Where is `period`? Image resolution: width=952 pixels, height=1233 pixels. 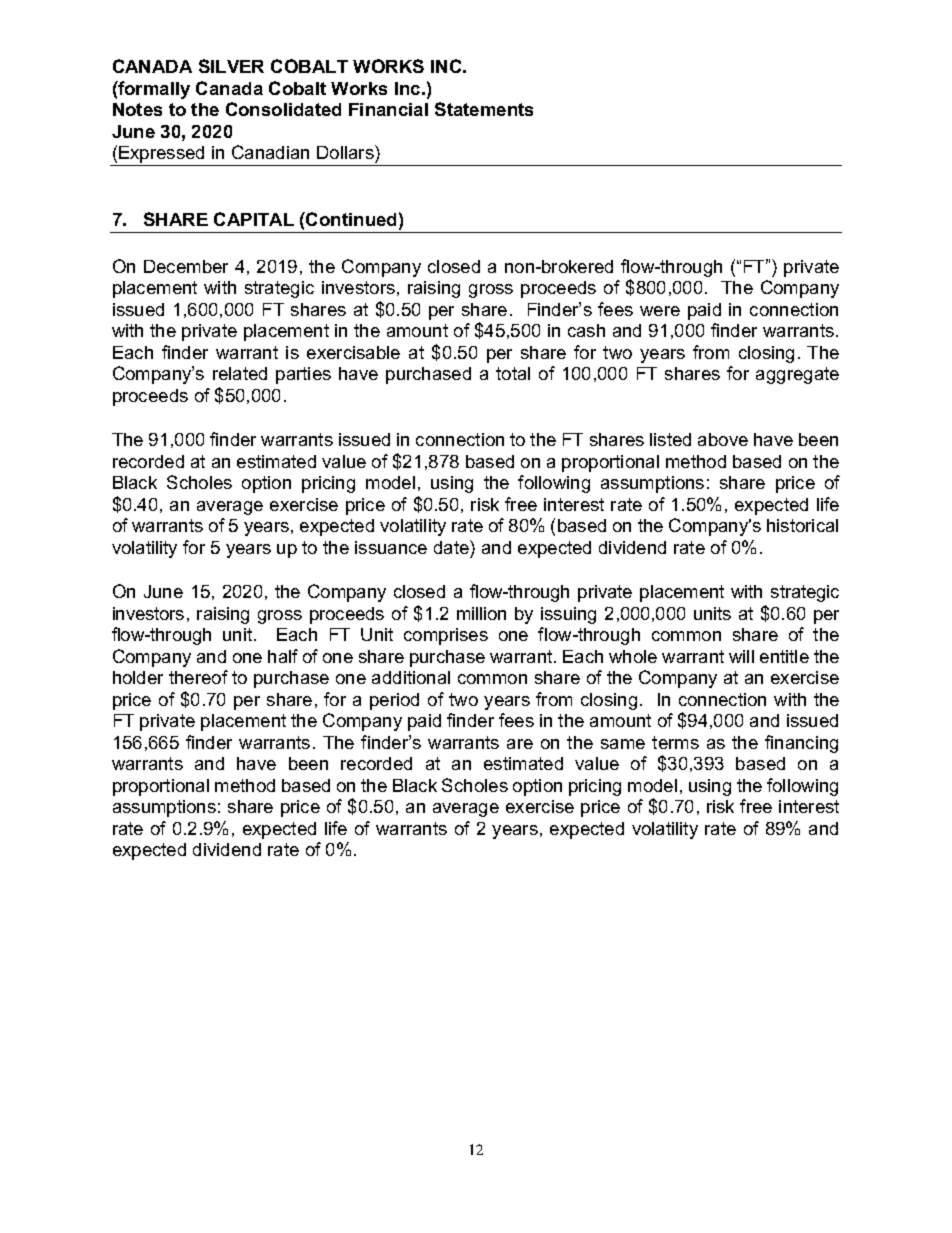 period is located at coordinates (394, 701).
